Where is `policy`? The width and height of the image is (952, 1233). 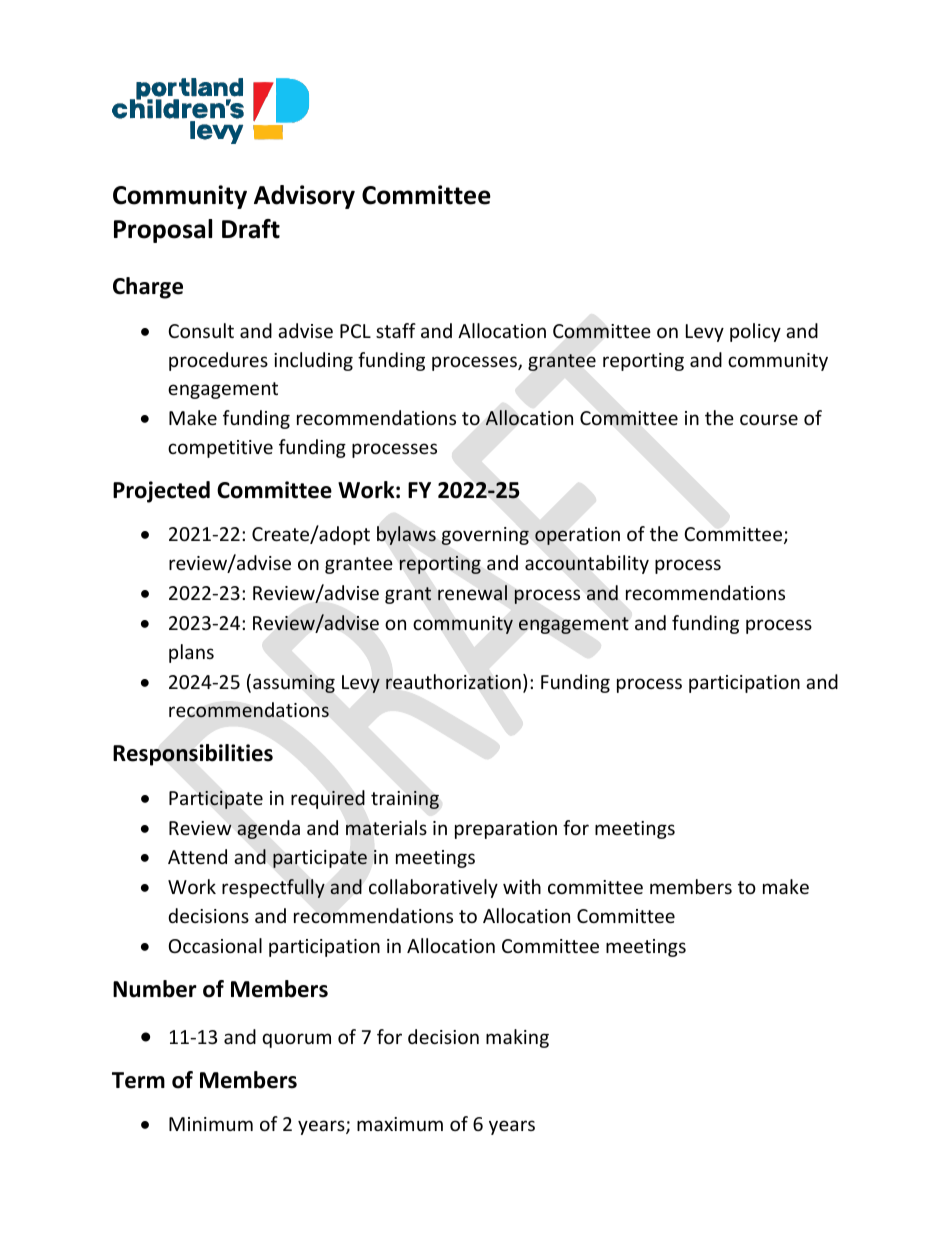 policy is located at coordinates (755, 332).
